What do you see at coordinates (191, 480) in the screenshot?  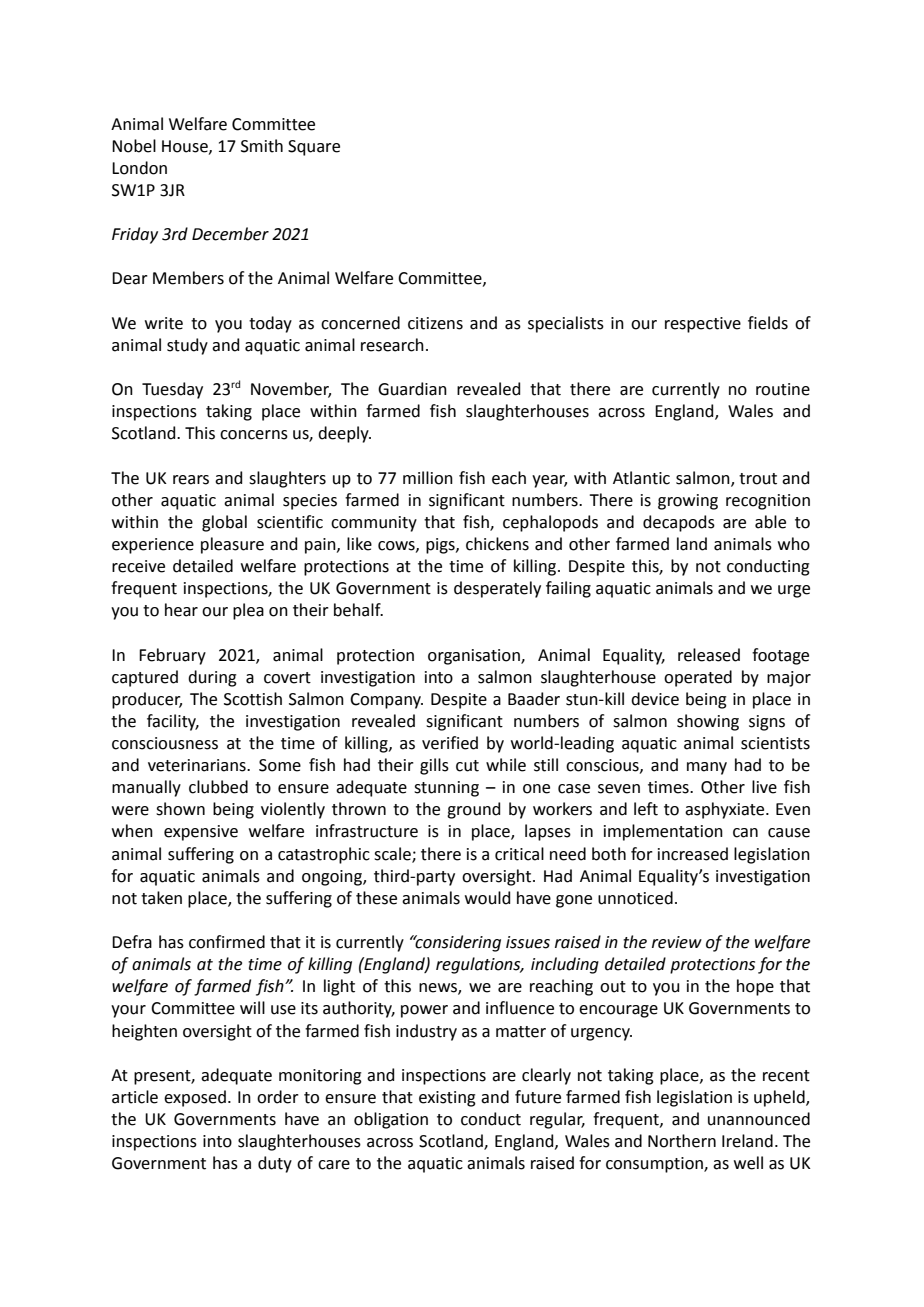 I see `rears` at bounding box center [191, 480].
